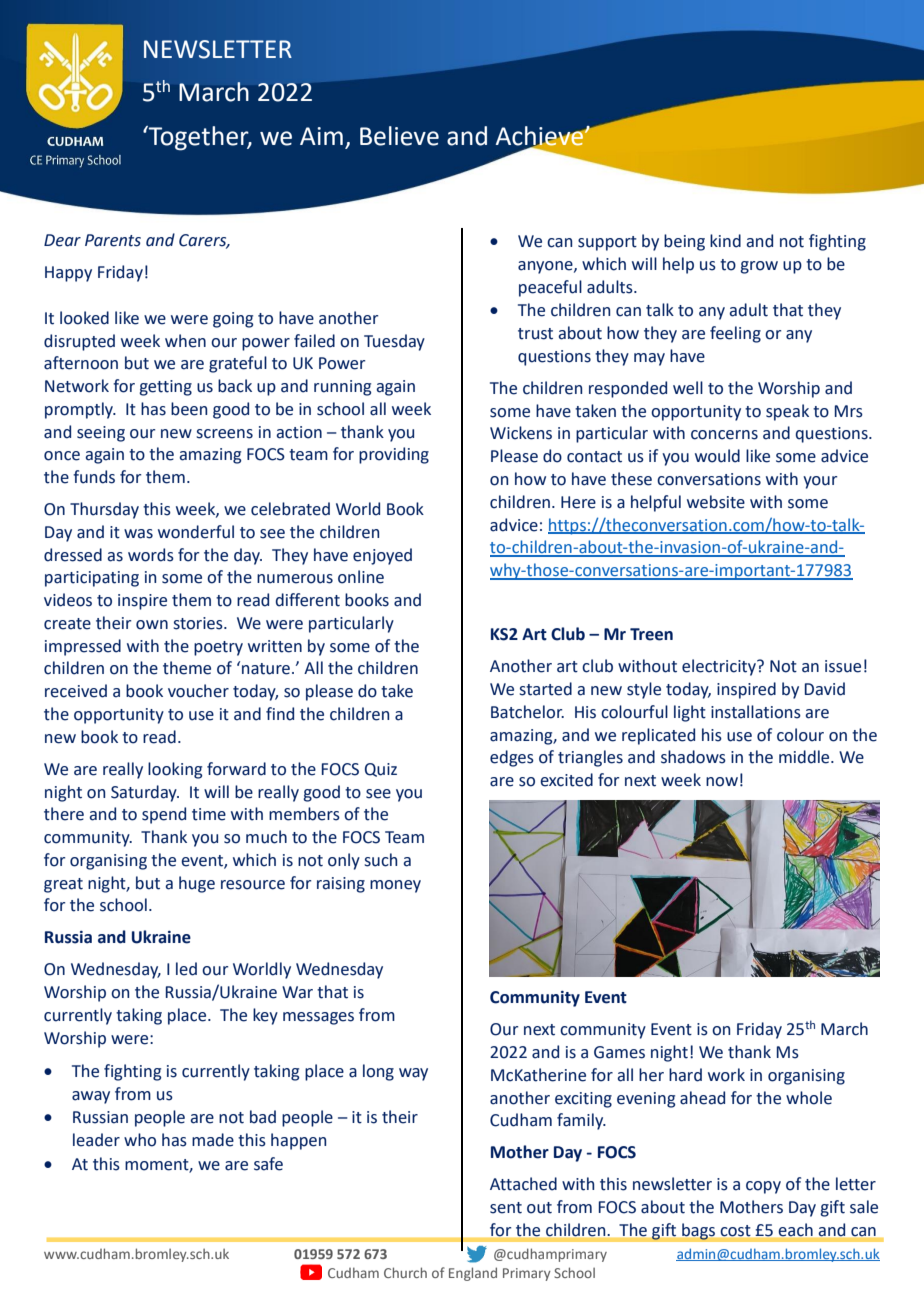 This page has width=924, height=1308. I want to click on was, so click(138, 534).
